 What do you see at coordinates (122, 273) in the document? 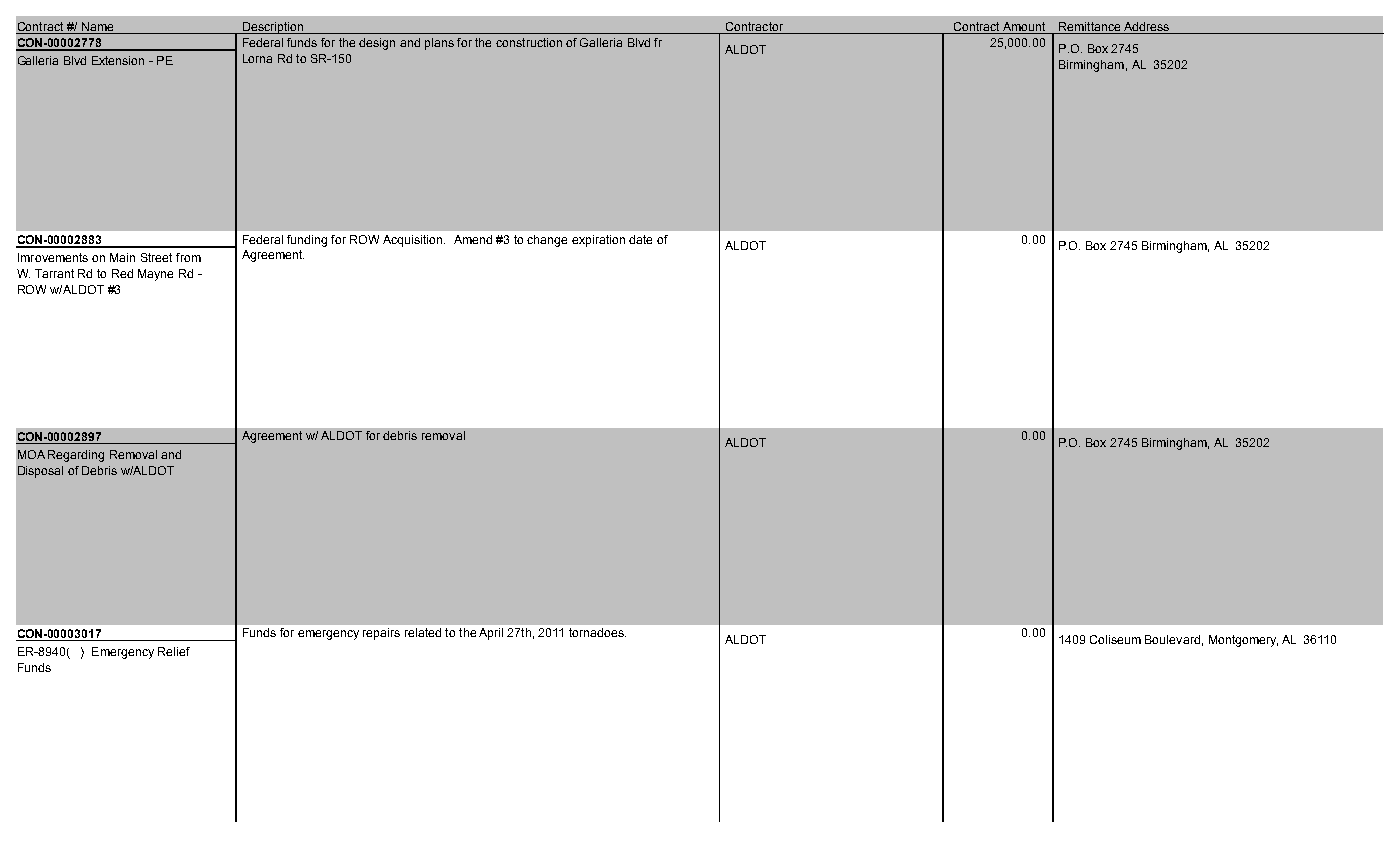
I see `Red` at bounding box center [122, 273].
